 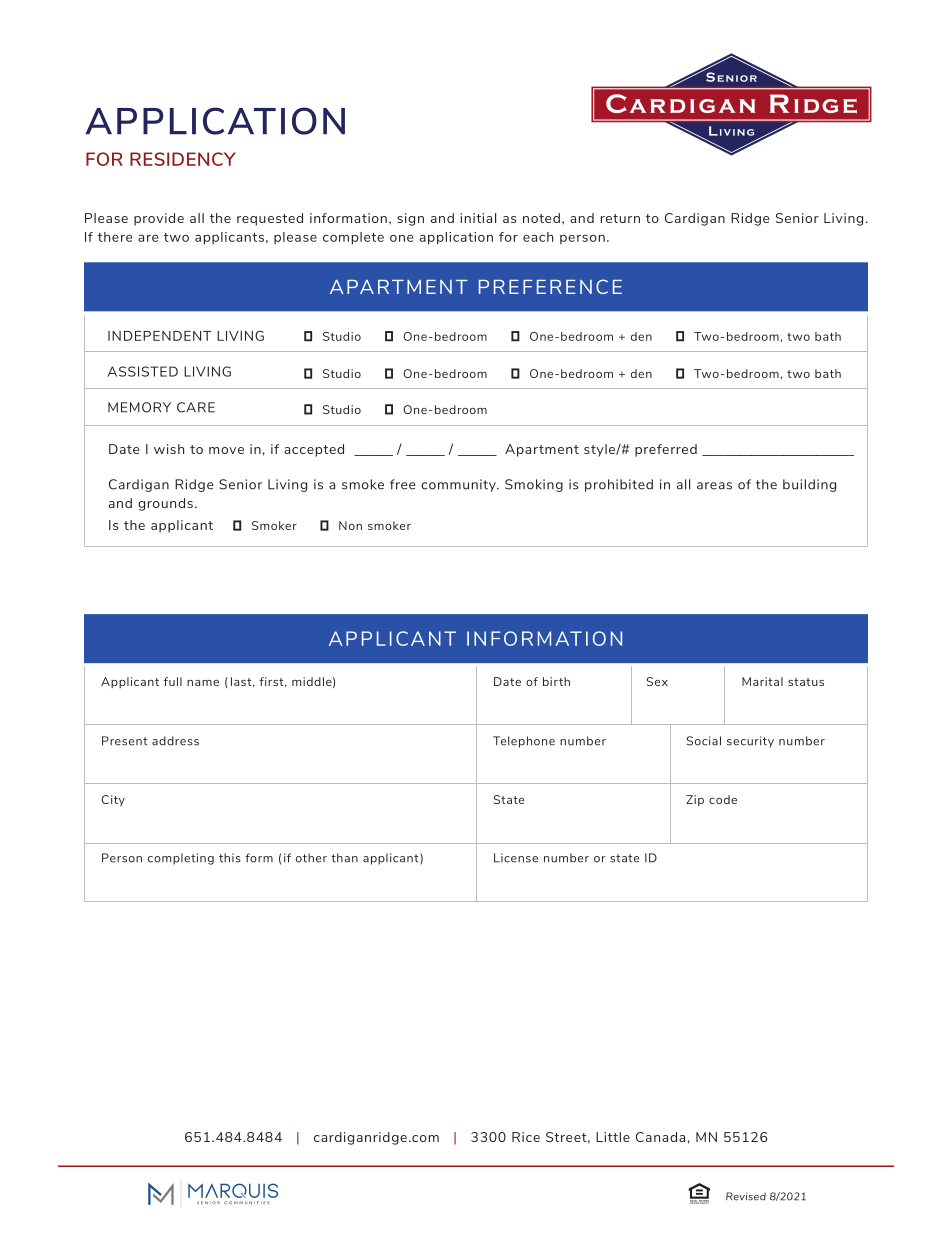 What do you see at coordinates (459, 485) in the screenshot?
I see `community` at bounding box center [459, 485].
